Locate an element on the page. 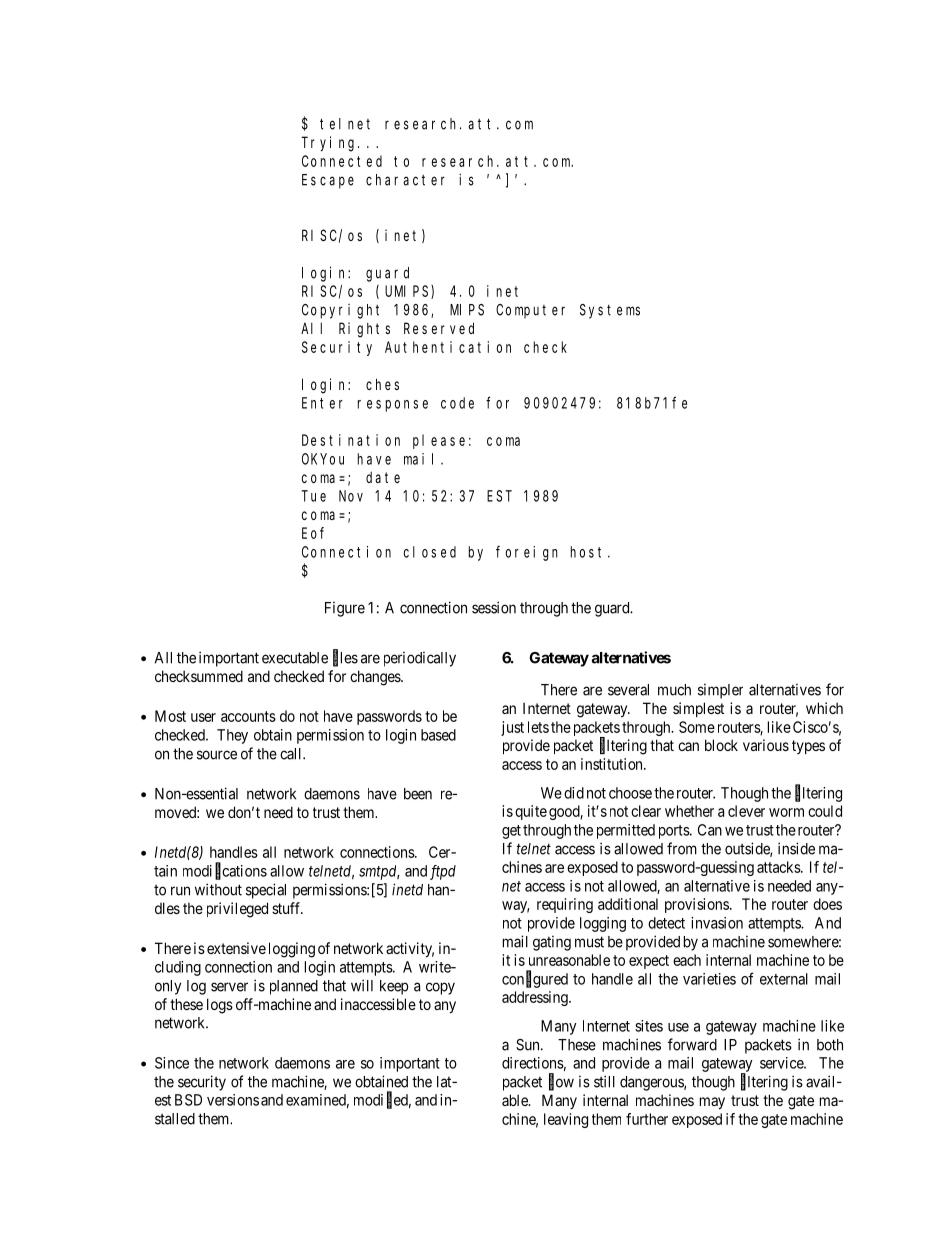  versions is located at coordinates (233, 1100).
